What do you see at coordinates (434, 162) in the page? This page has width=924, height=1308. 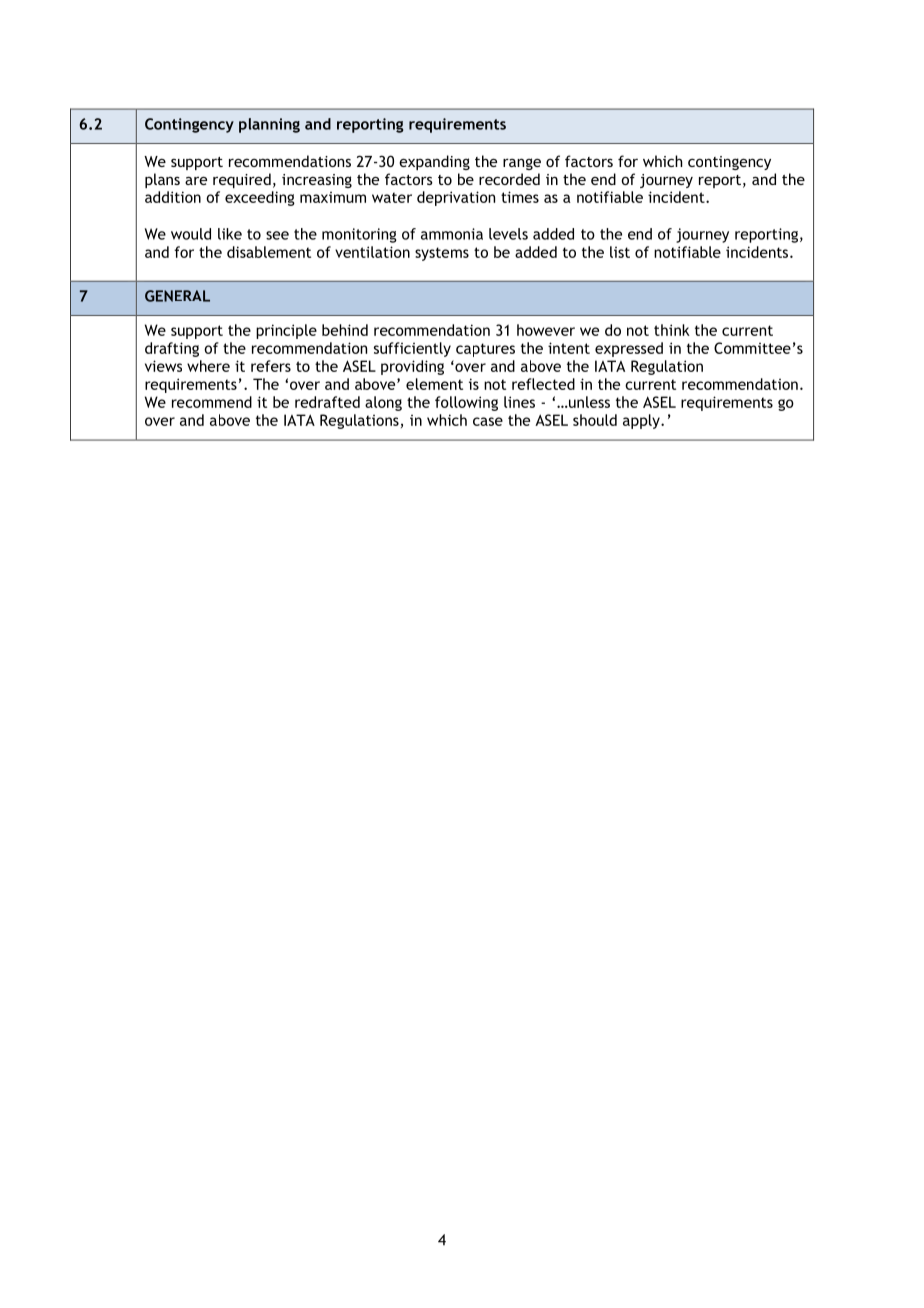 I see `expanding` at bounding box center [434, 162].
